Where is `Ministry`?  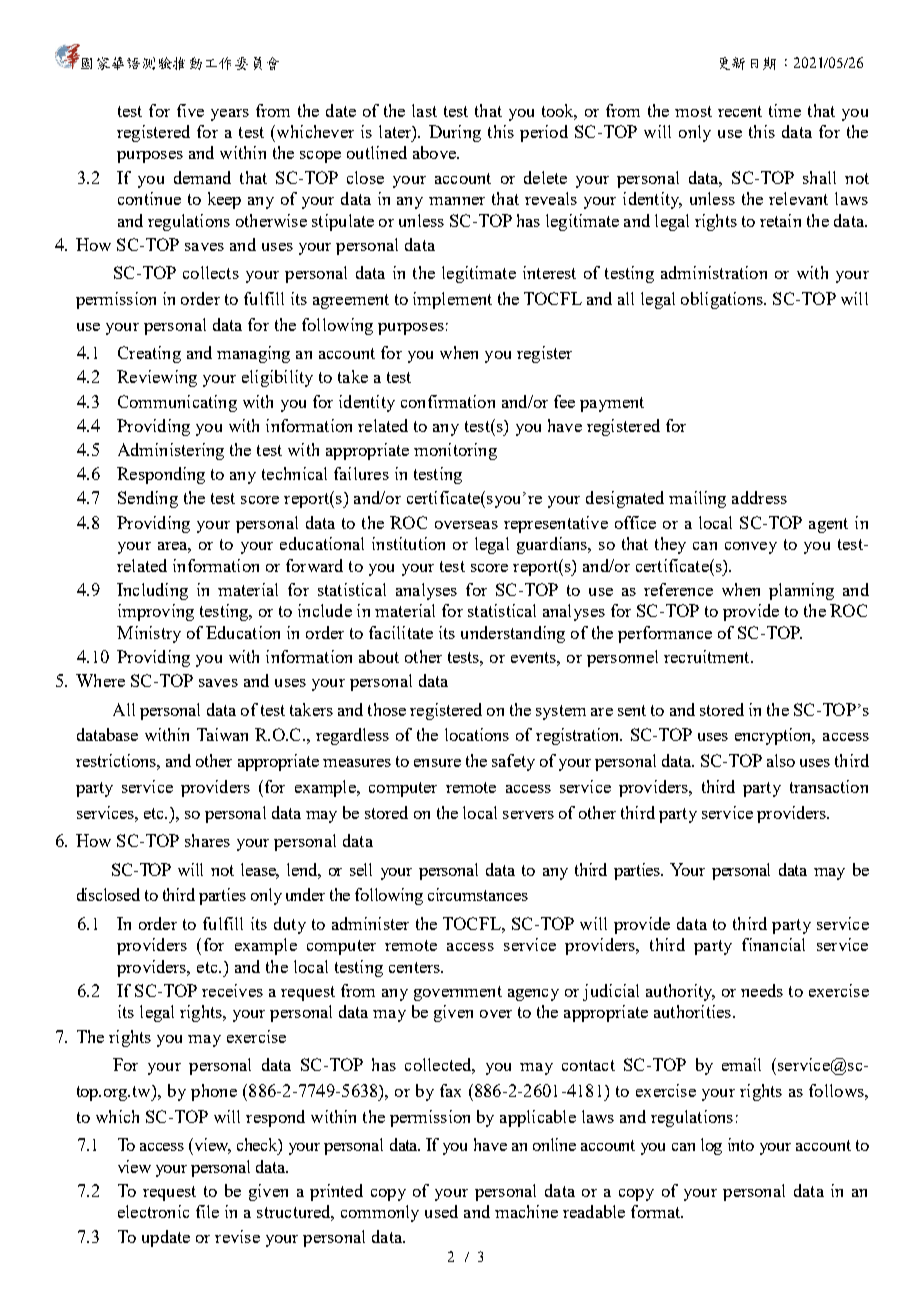 Ministry is located at coordinates (149, 634).
